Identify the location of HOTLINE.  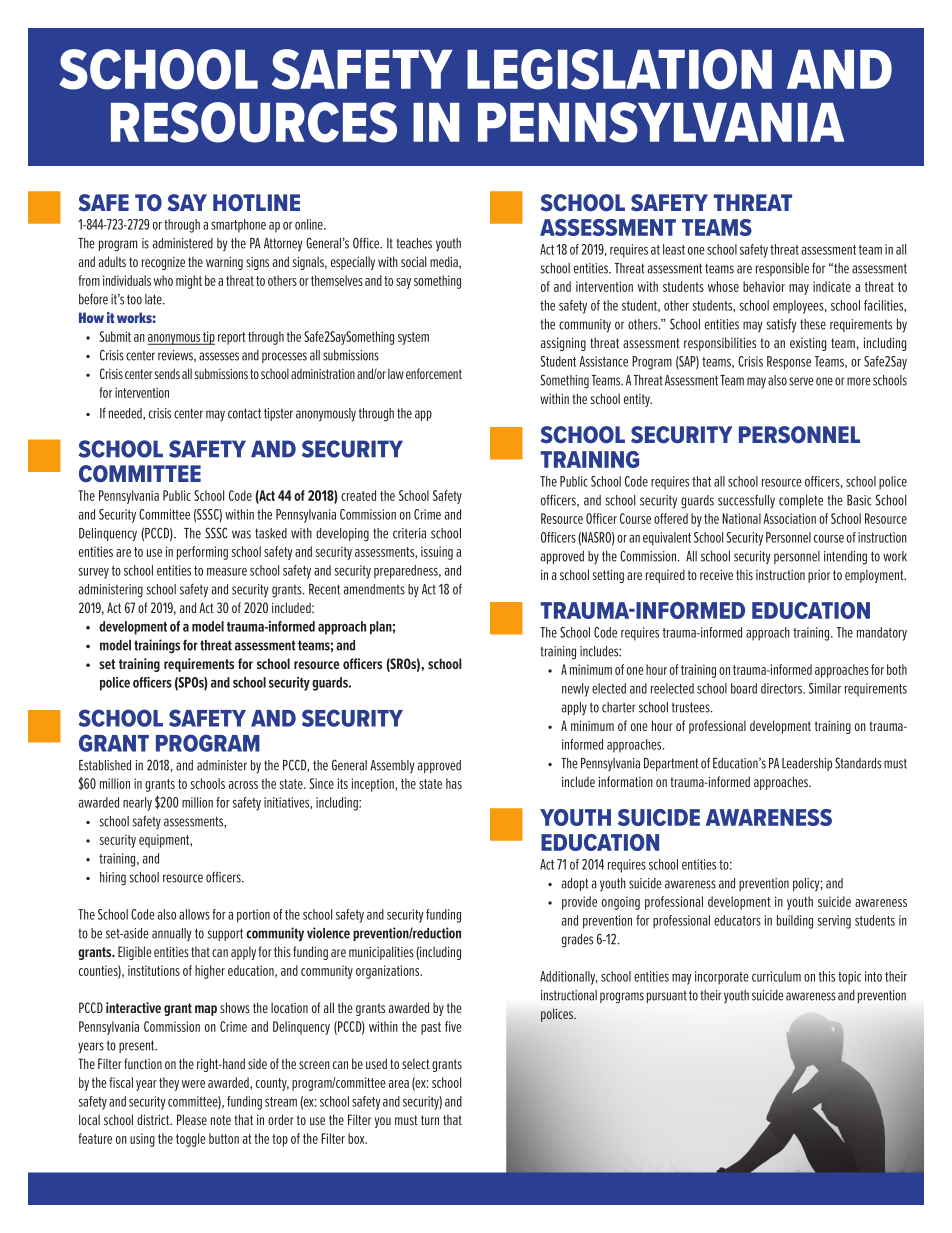
(256, 203).
